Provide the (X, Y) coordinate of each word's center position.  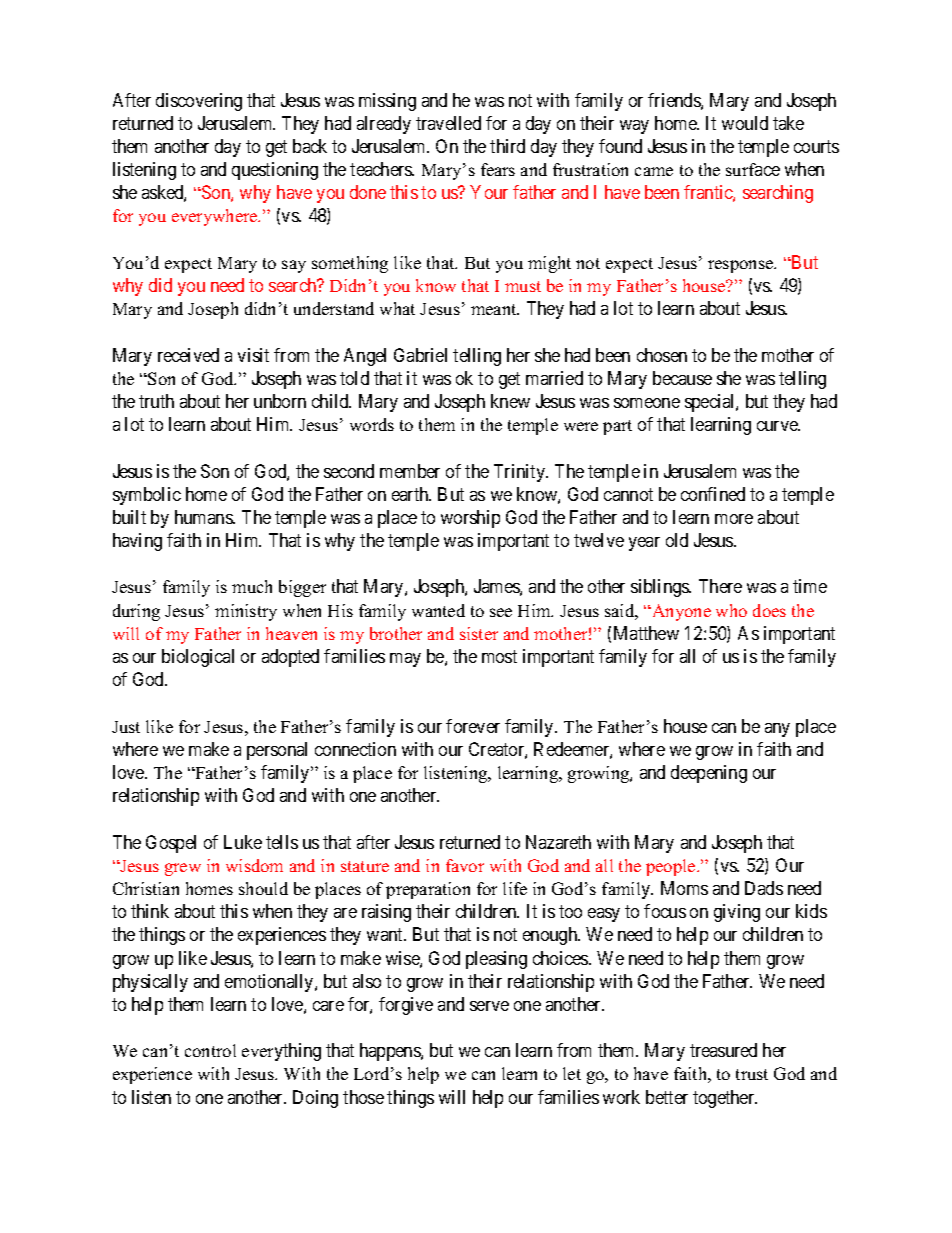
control (210, 1050)
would (745, 123)
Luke (243, 842)
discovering (199, 102)
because (682, 378)
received (188, 355)
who (731, 610)
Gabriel (420, 355)
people (672, 867)
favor (465, 865)
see (501, 612)
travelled (448, 123)
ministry (246, 612)
